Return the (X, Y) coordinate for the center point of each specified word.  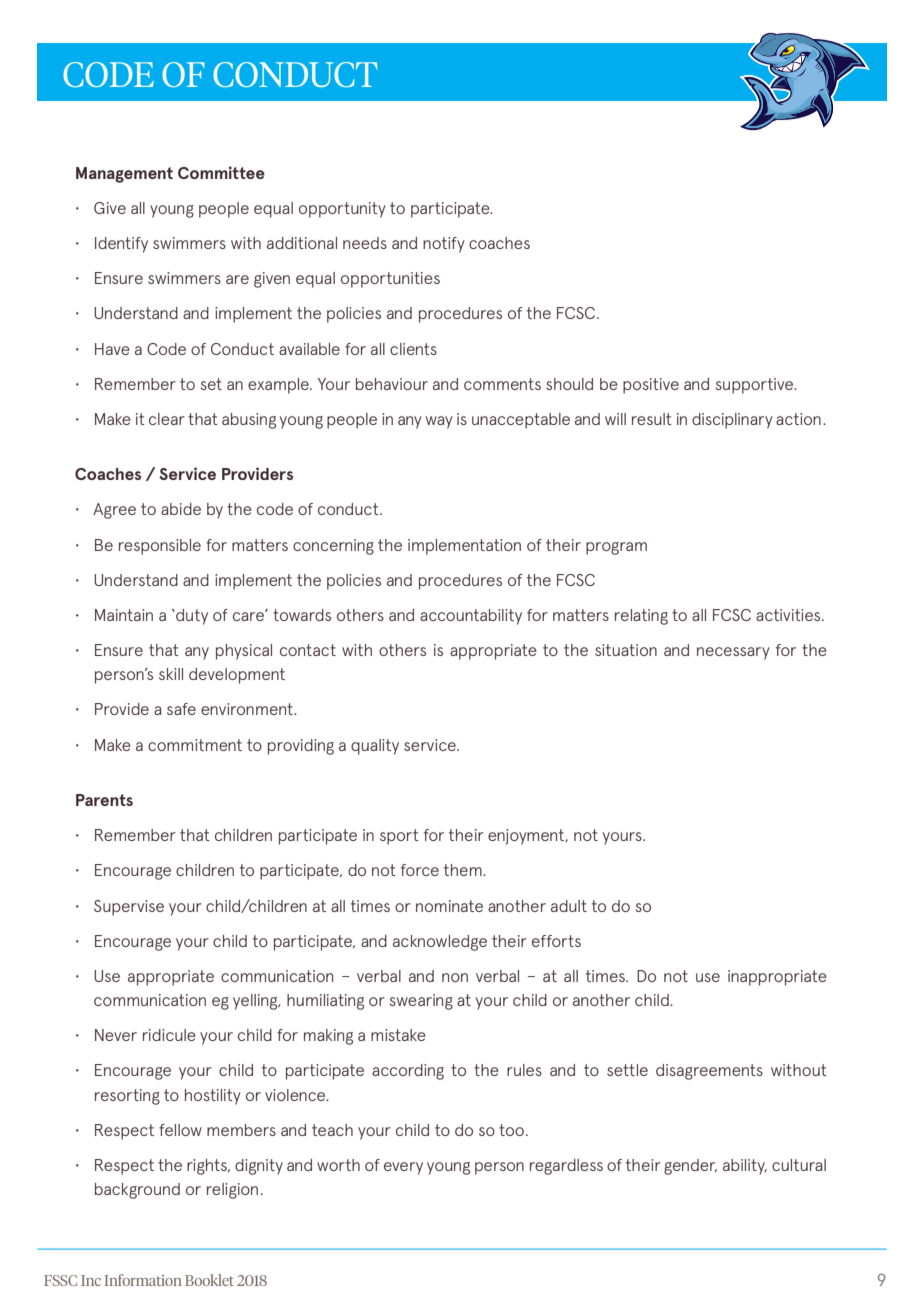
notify (444, 245)
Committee (221, 172)
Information (143, 1280)
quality (375, 747)
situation (626, 650)
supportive (756, 386)
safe (181, 709)
